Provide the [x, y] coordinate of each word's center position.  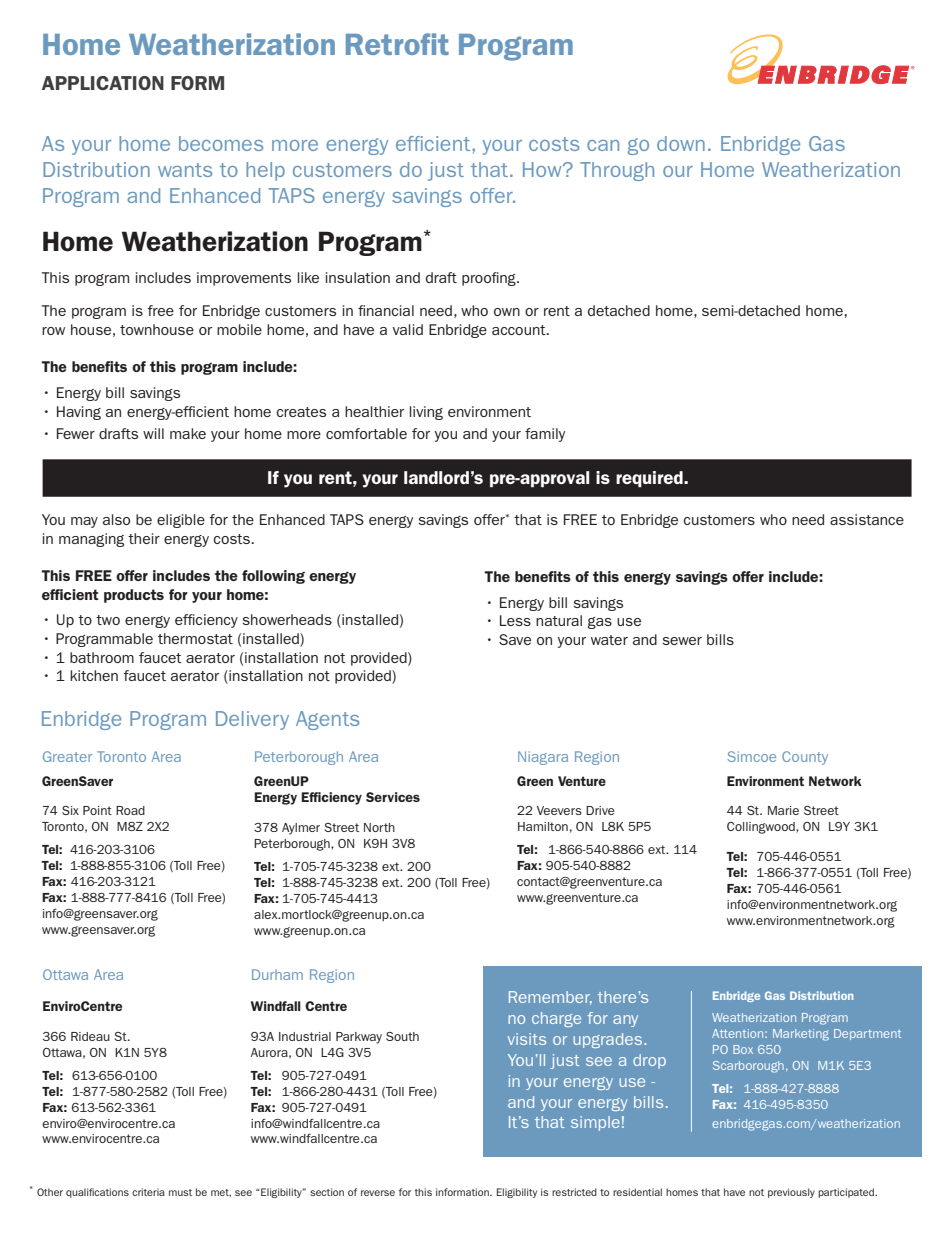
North [379, 827]
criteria [148, 1192]
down [681, 143]
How [543, 169]
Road [130, 810]
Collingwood [762, 828]
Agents [327, 720]
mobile [239, 329]
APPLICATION [103, 83]
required [650, 479]
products [134, 596]
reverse [378, 1193]
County [805, 758]
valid [407, 329]
